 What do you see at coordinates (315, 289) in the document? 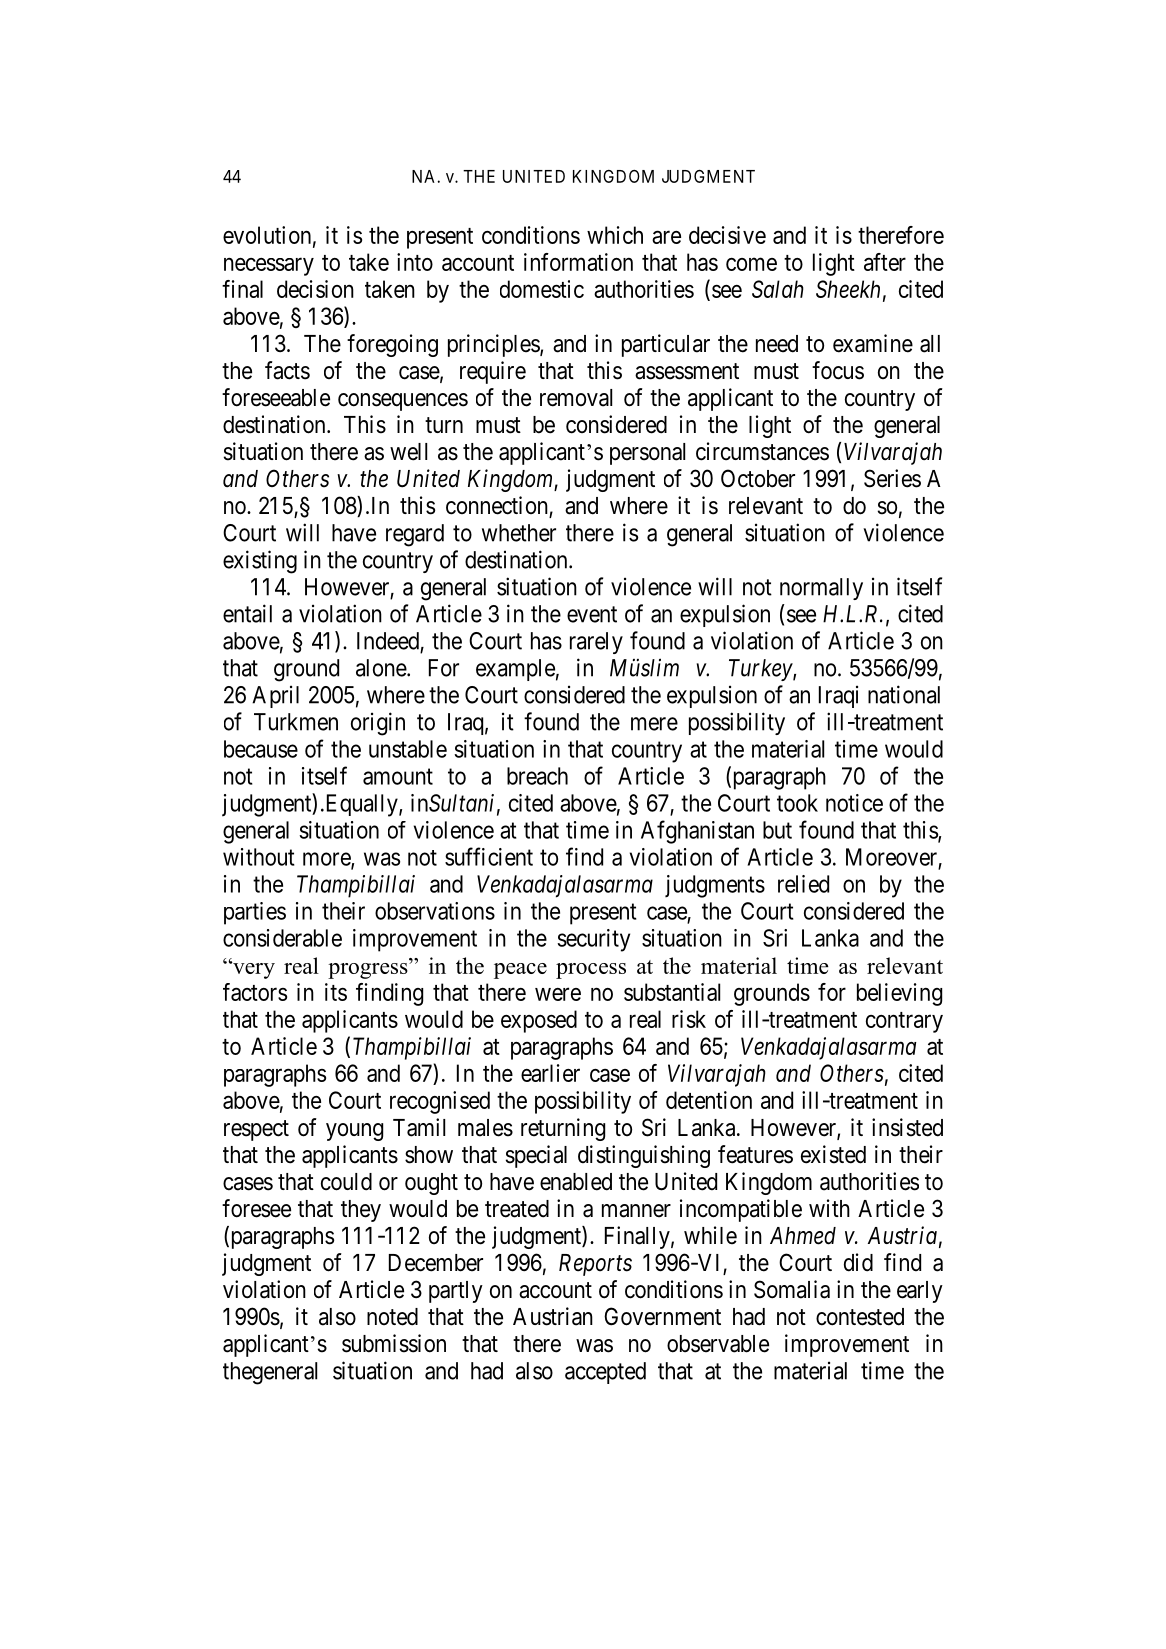
I see `decision` at bounding box center [315, 289].
